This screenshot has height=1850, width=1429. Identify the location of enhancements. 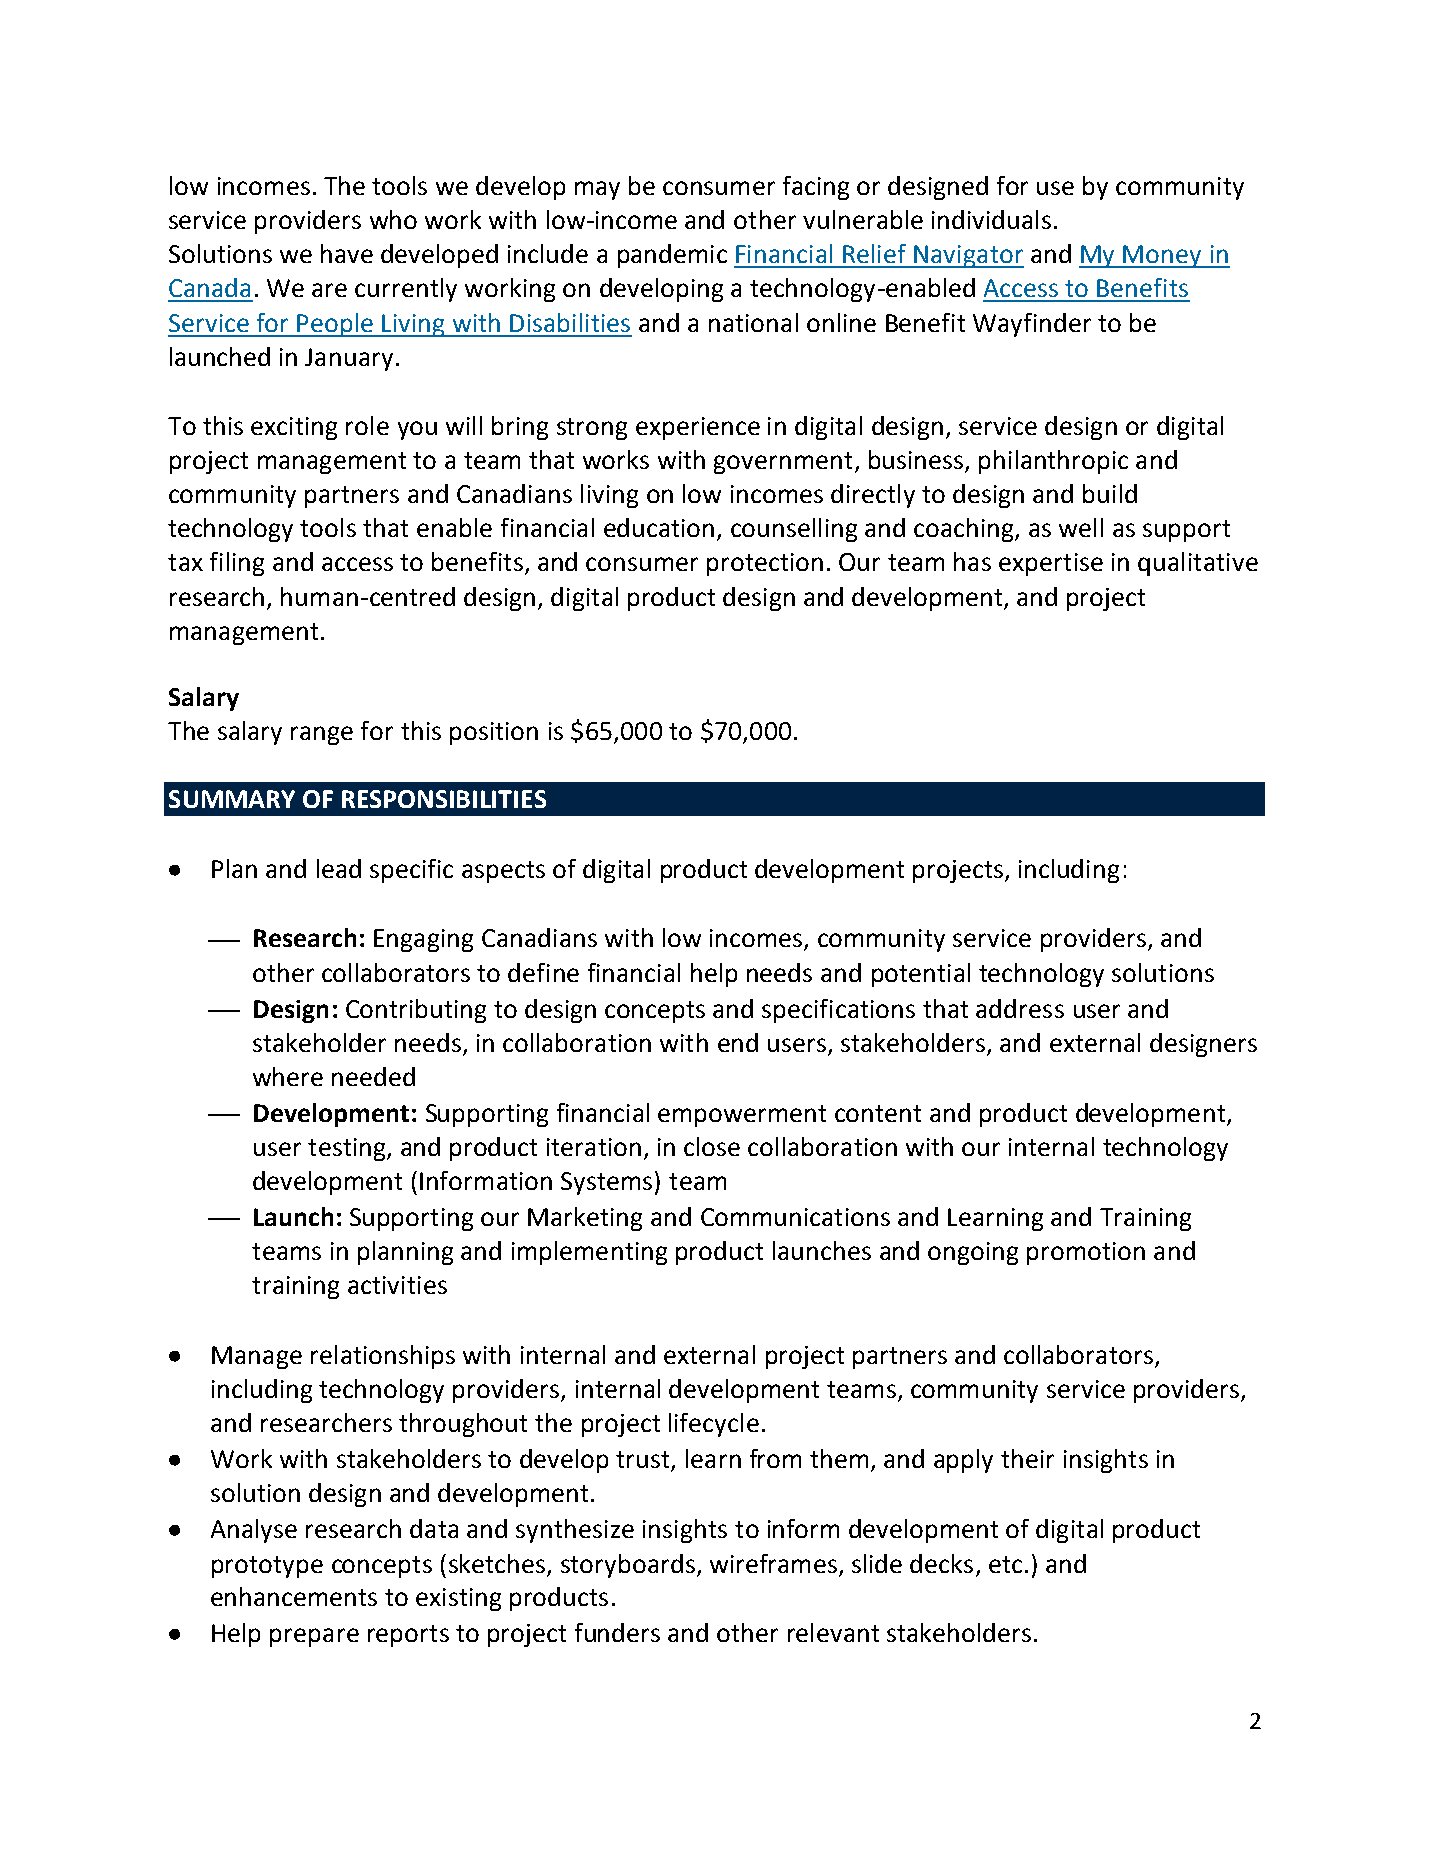
(294, 1596).
